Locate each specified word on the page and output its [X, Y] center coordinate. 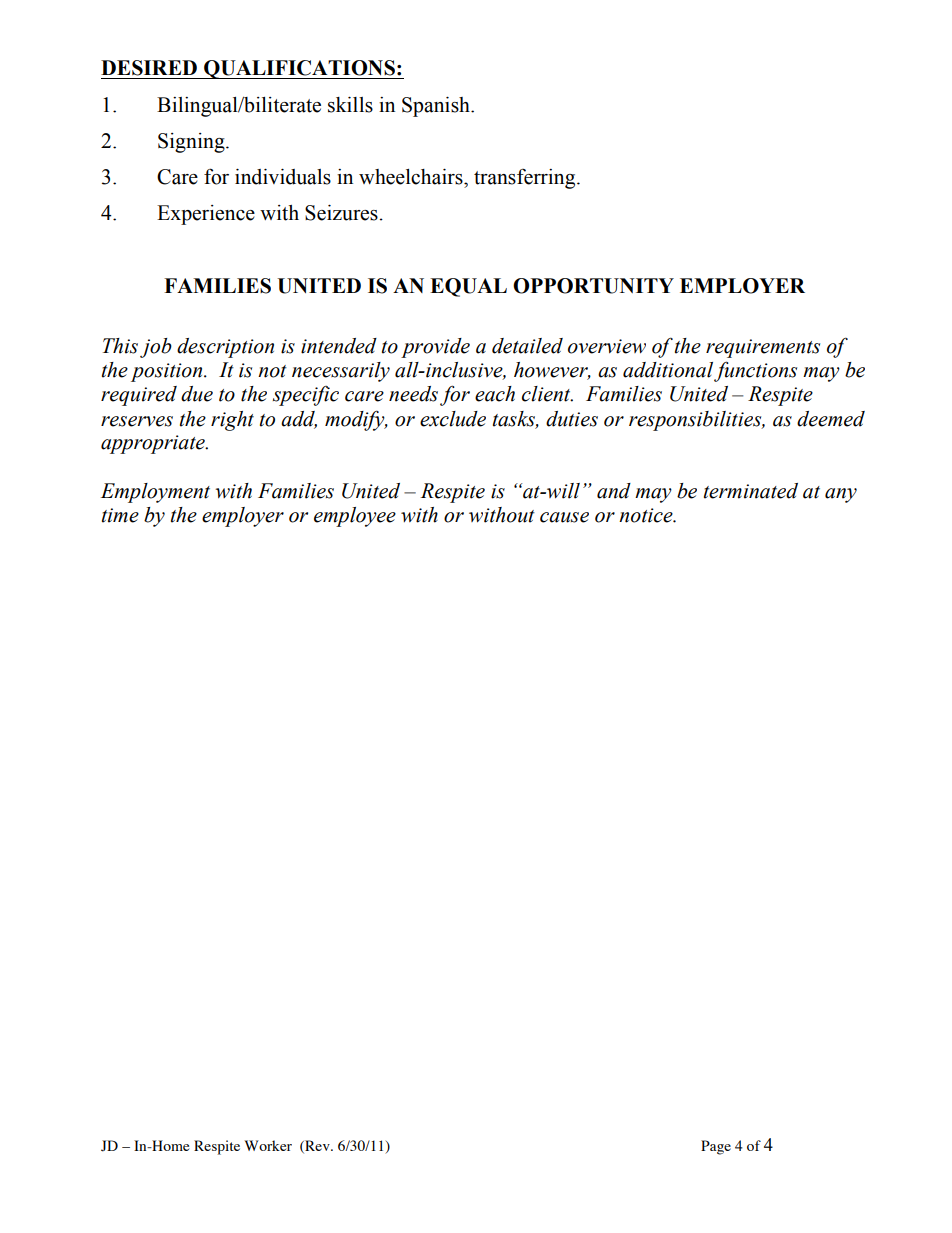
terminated [751, 491]
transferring [526, 179]
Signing [192, 143]
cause [564, 517]
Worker [268, 1145]
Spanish [437, 107]
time [120, 515]
